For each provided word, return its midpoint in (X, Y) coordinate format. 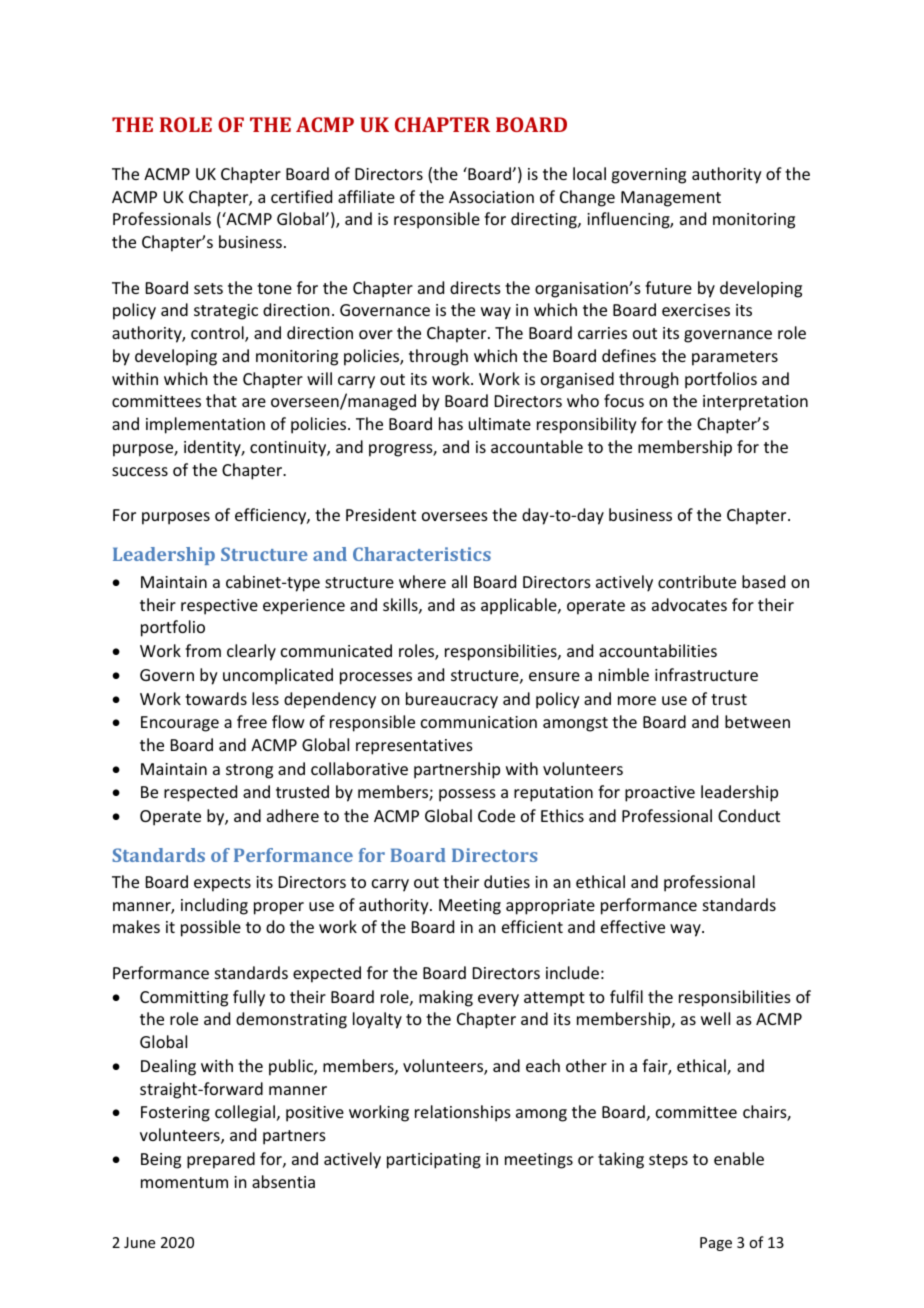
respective (219, 607)
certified (301, 196)
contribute (697, 581)
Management (671, 199)
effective (633, 926)
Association (491, 197)
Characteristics (422, 554)
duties (507, 881)
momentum (184, 1182)
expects (222, 884)
